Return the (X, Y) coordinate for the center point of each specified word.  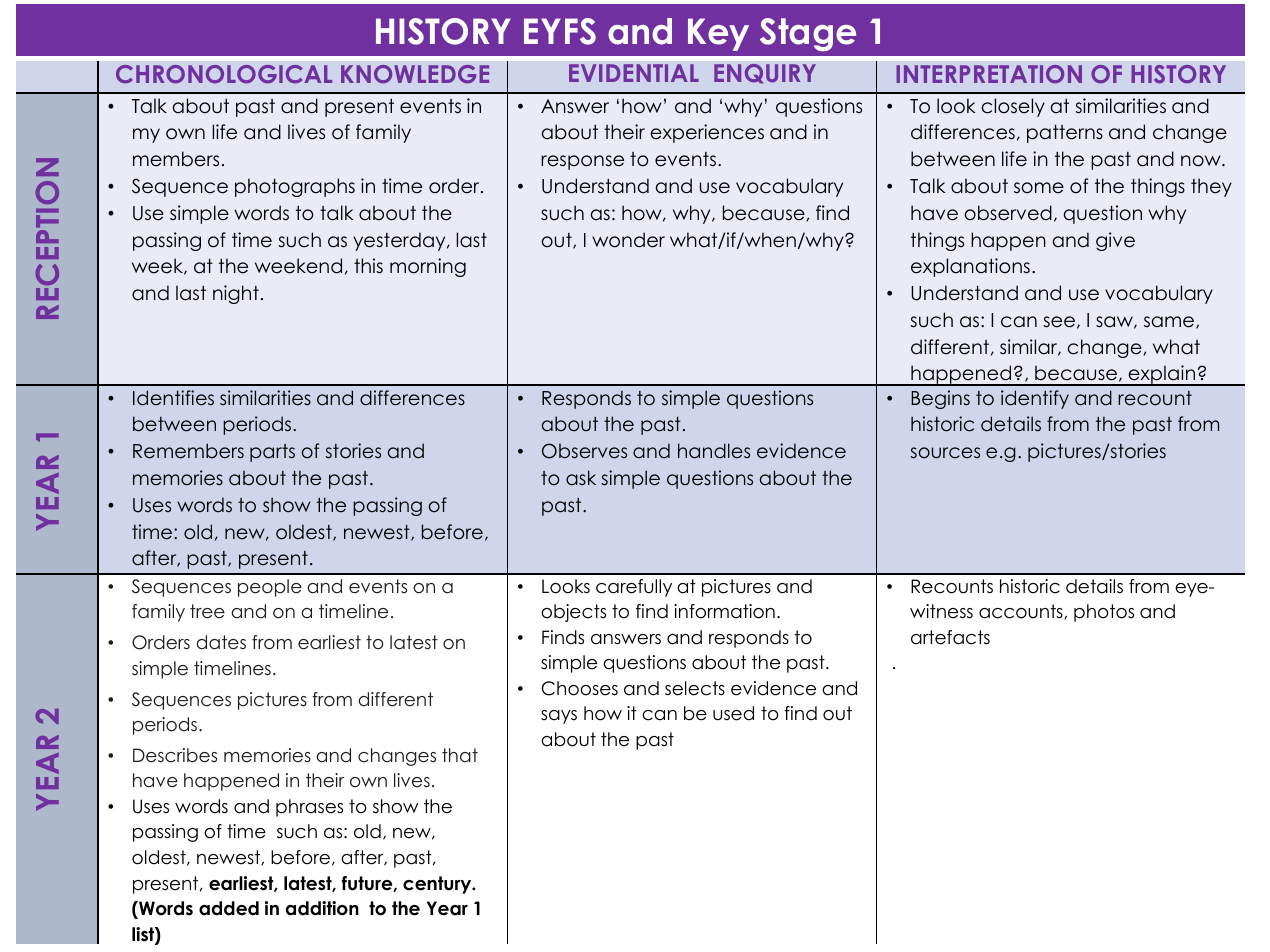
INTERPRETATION (989, 74)
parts (272, 453)
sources (945, 453)
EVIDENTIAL (634, 73)
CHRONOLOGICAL (224, 74)
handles (714, 451)
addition (322, 908)
